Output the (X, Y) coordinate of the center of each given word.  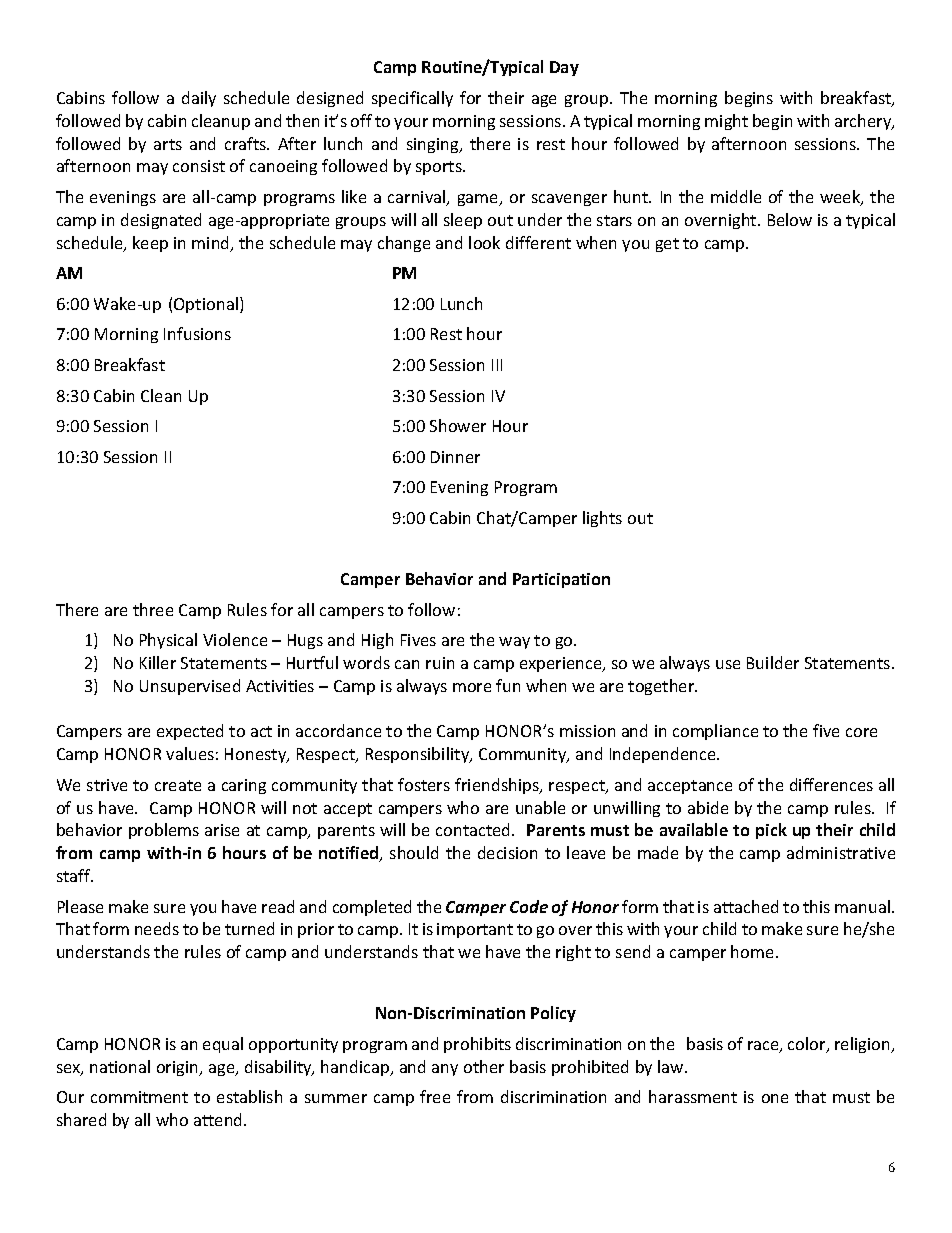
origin (179, 1068)
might (726, 122)
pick (771, 831)
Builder (773, 662)
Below (790, 219)
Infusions (197, 333)
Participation (561, 580)
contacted (474, 829)
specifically (412, 99)
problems (164, 831)
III (497, 365)
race (764, 1047)
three (153, 609)
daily (199, 99)
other (484, 1066)
